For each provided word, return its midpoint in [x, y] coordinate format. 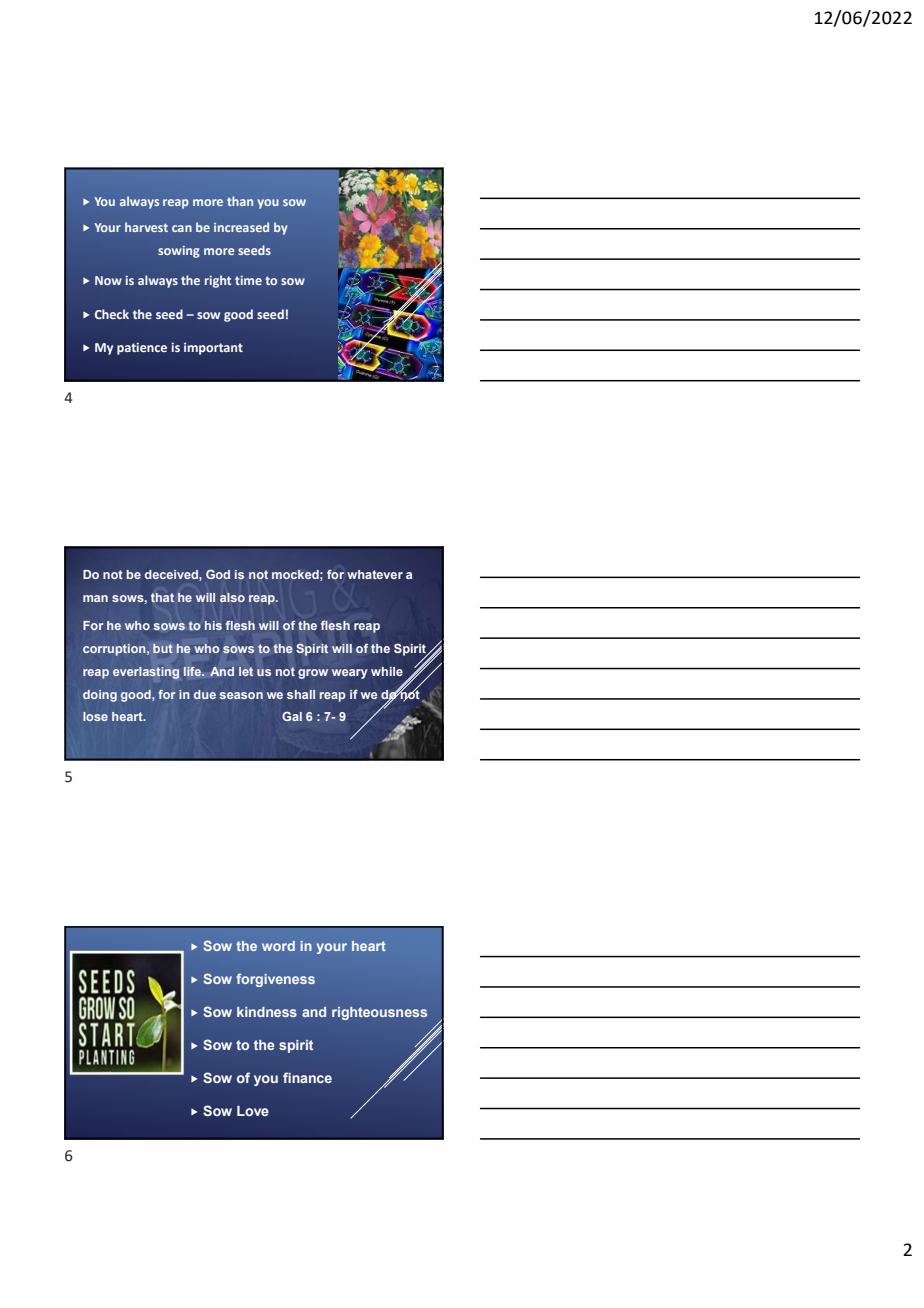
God [218, 574]
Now [108, 280]
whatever [375, 574]
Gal [292, 716]
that [162, 597]
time [248, 280]
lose [95, 716]
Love [253, 1111]
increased [241, 227]
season [241, 695]
